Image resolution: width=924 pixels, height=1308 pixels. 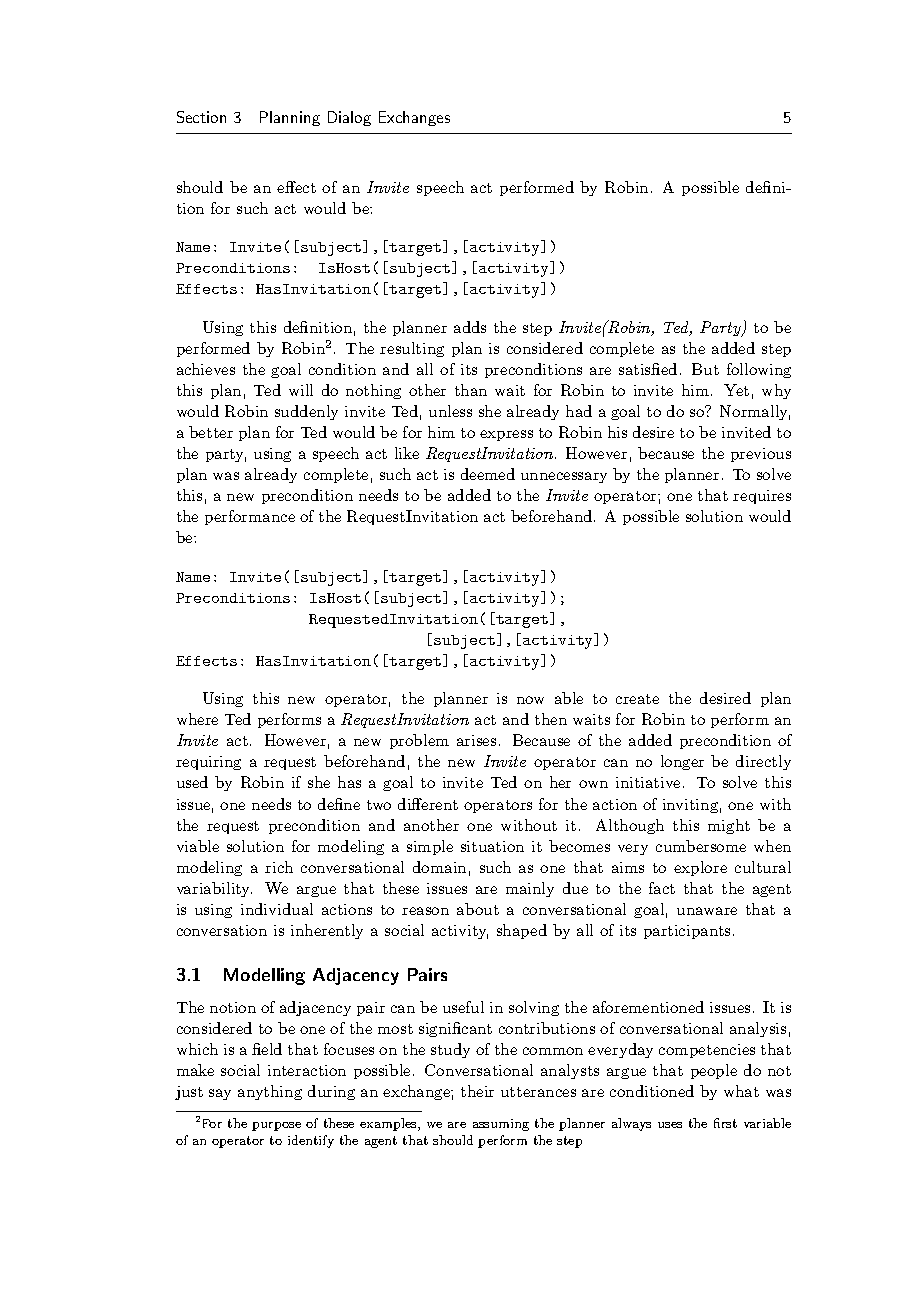 I want to click on anything, so click(x=270, y=1092).
